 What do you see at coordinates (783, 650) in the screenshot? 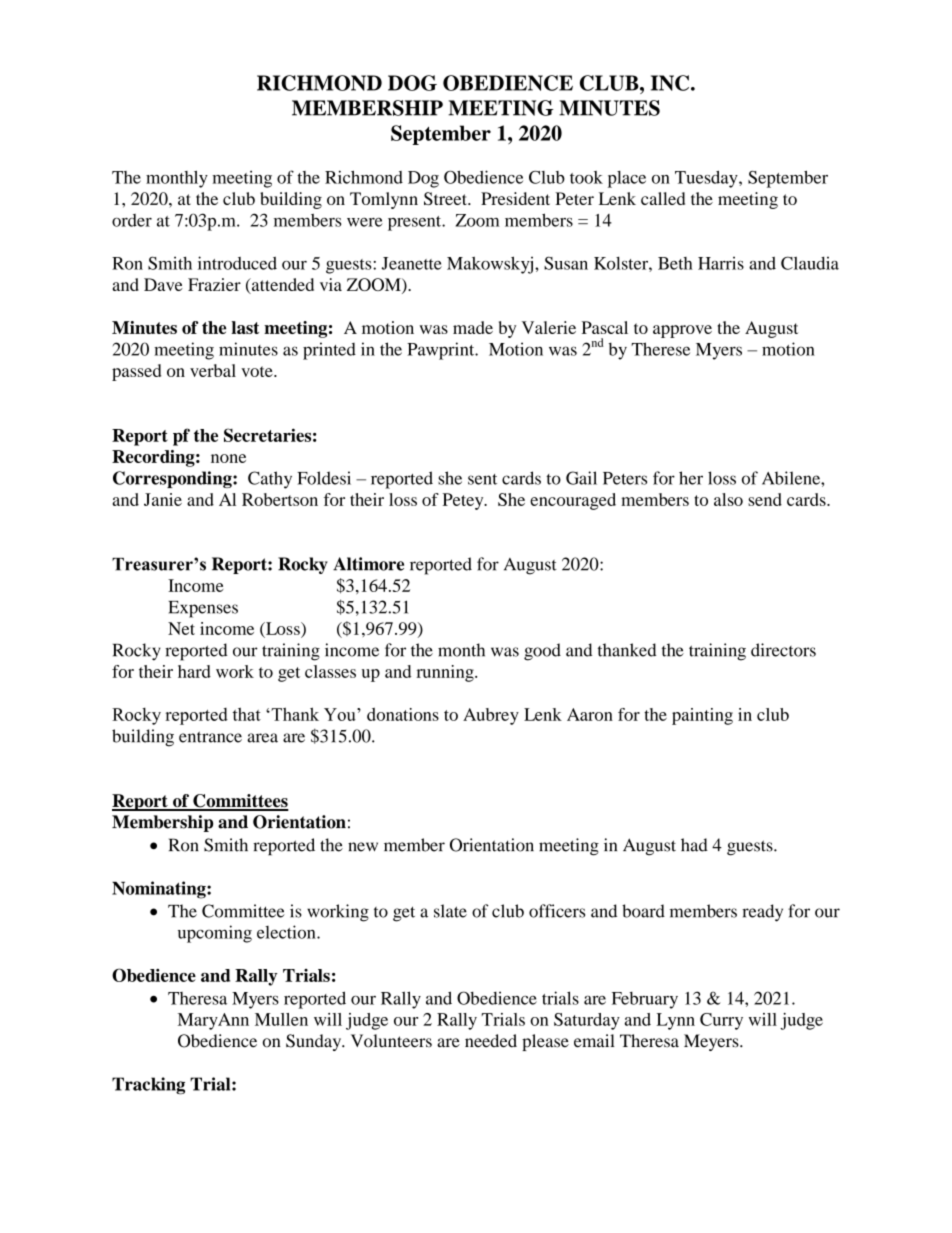
I see `directors` at bounding box center [783, 650].
